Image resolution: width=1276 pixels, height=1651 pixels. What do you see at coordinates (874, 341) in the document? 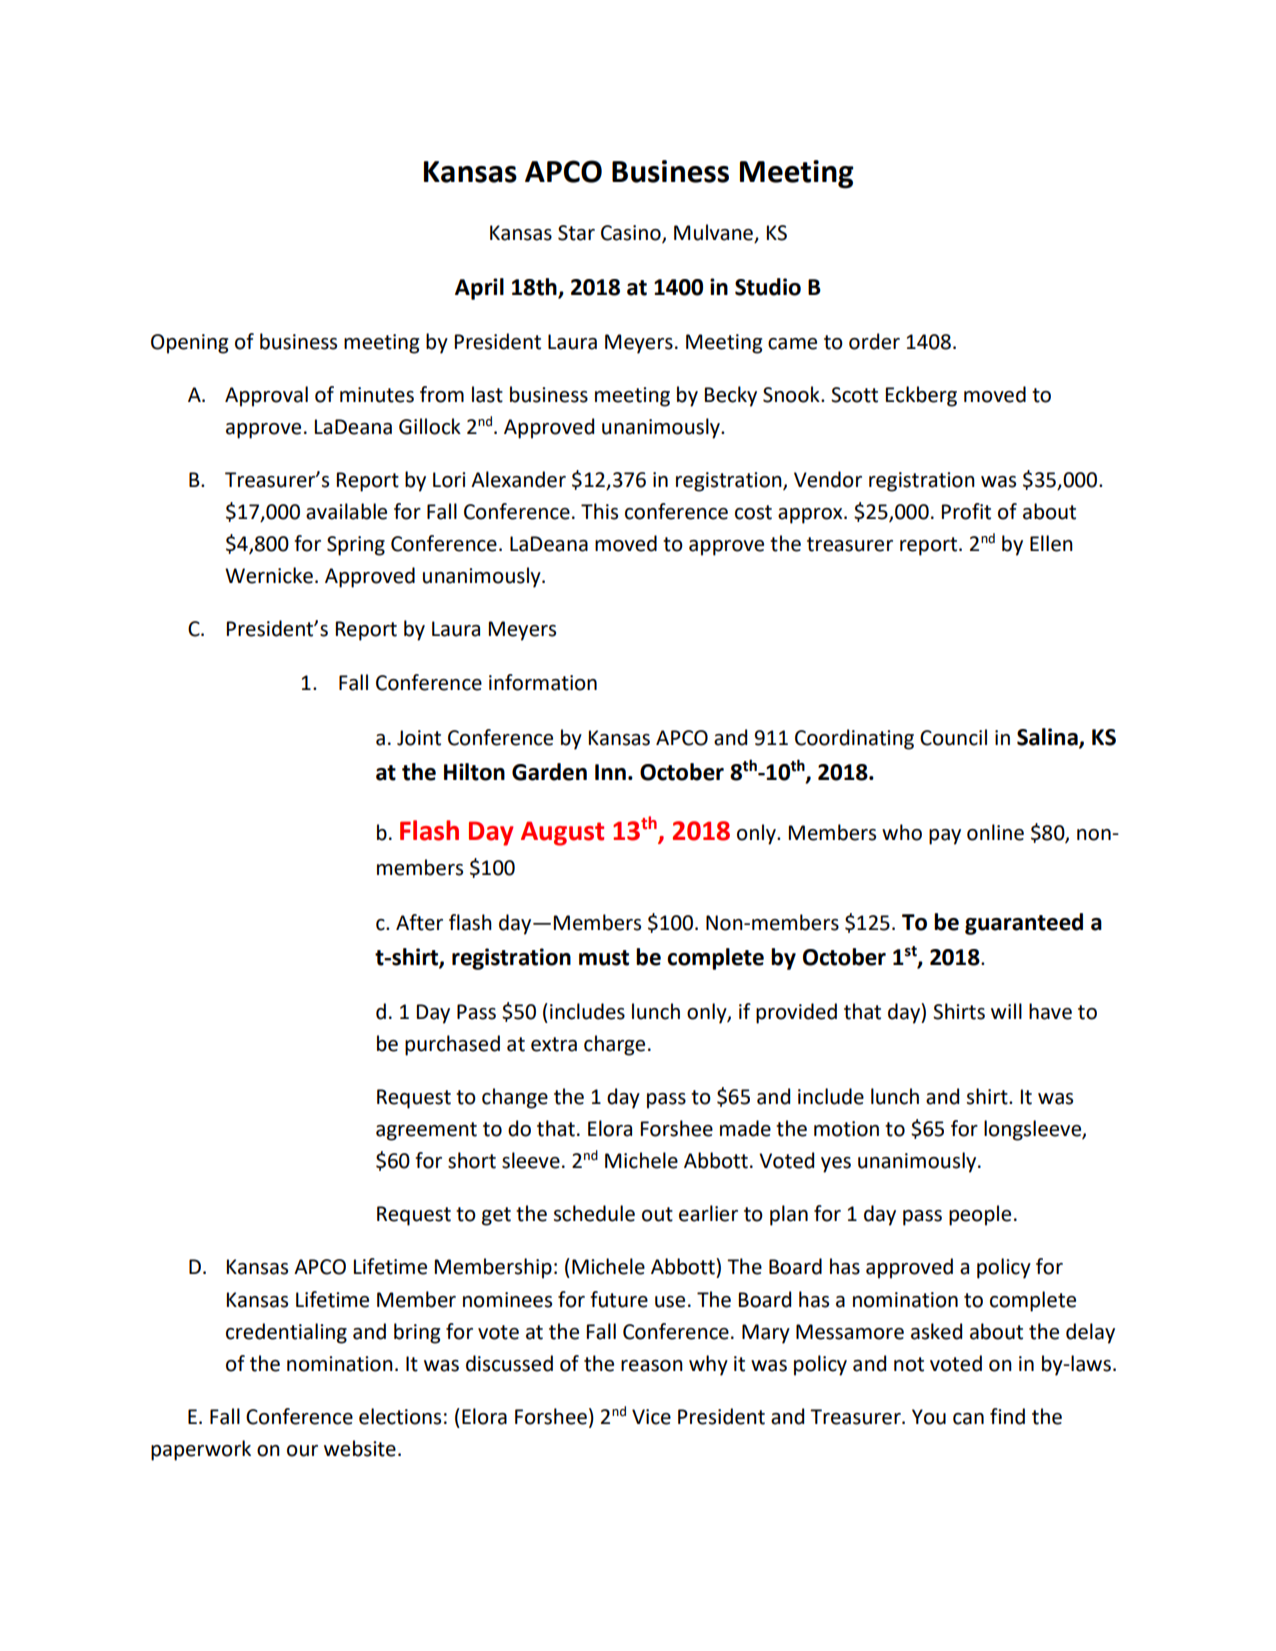
I see `order` at bounding box center [874, 341].
